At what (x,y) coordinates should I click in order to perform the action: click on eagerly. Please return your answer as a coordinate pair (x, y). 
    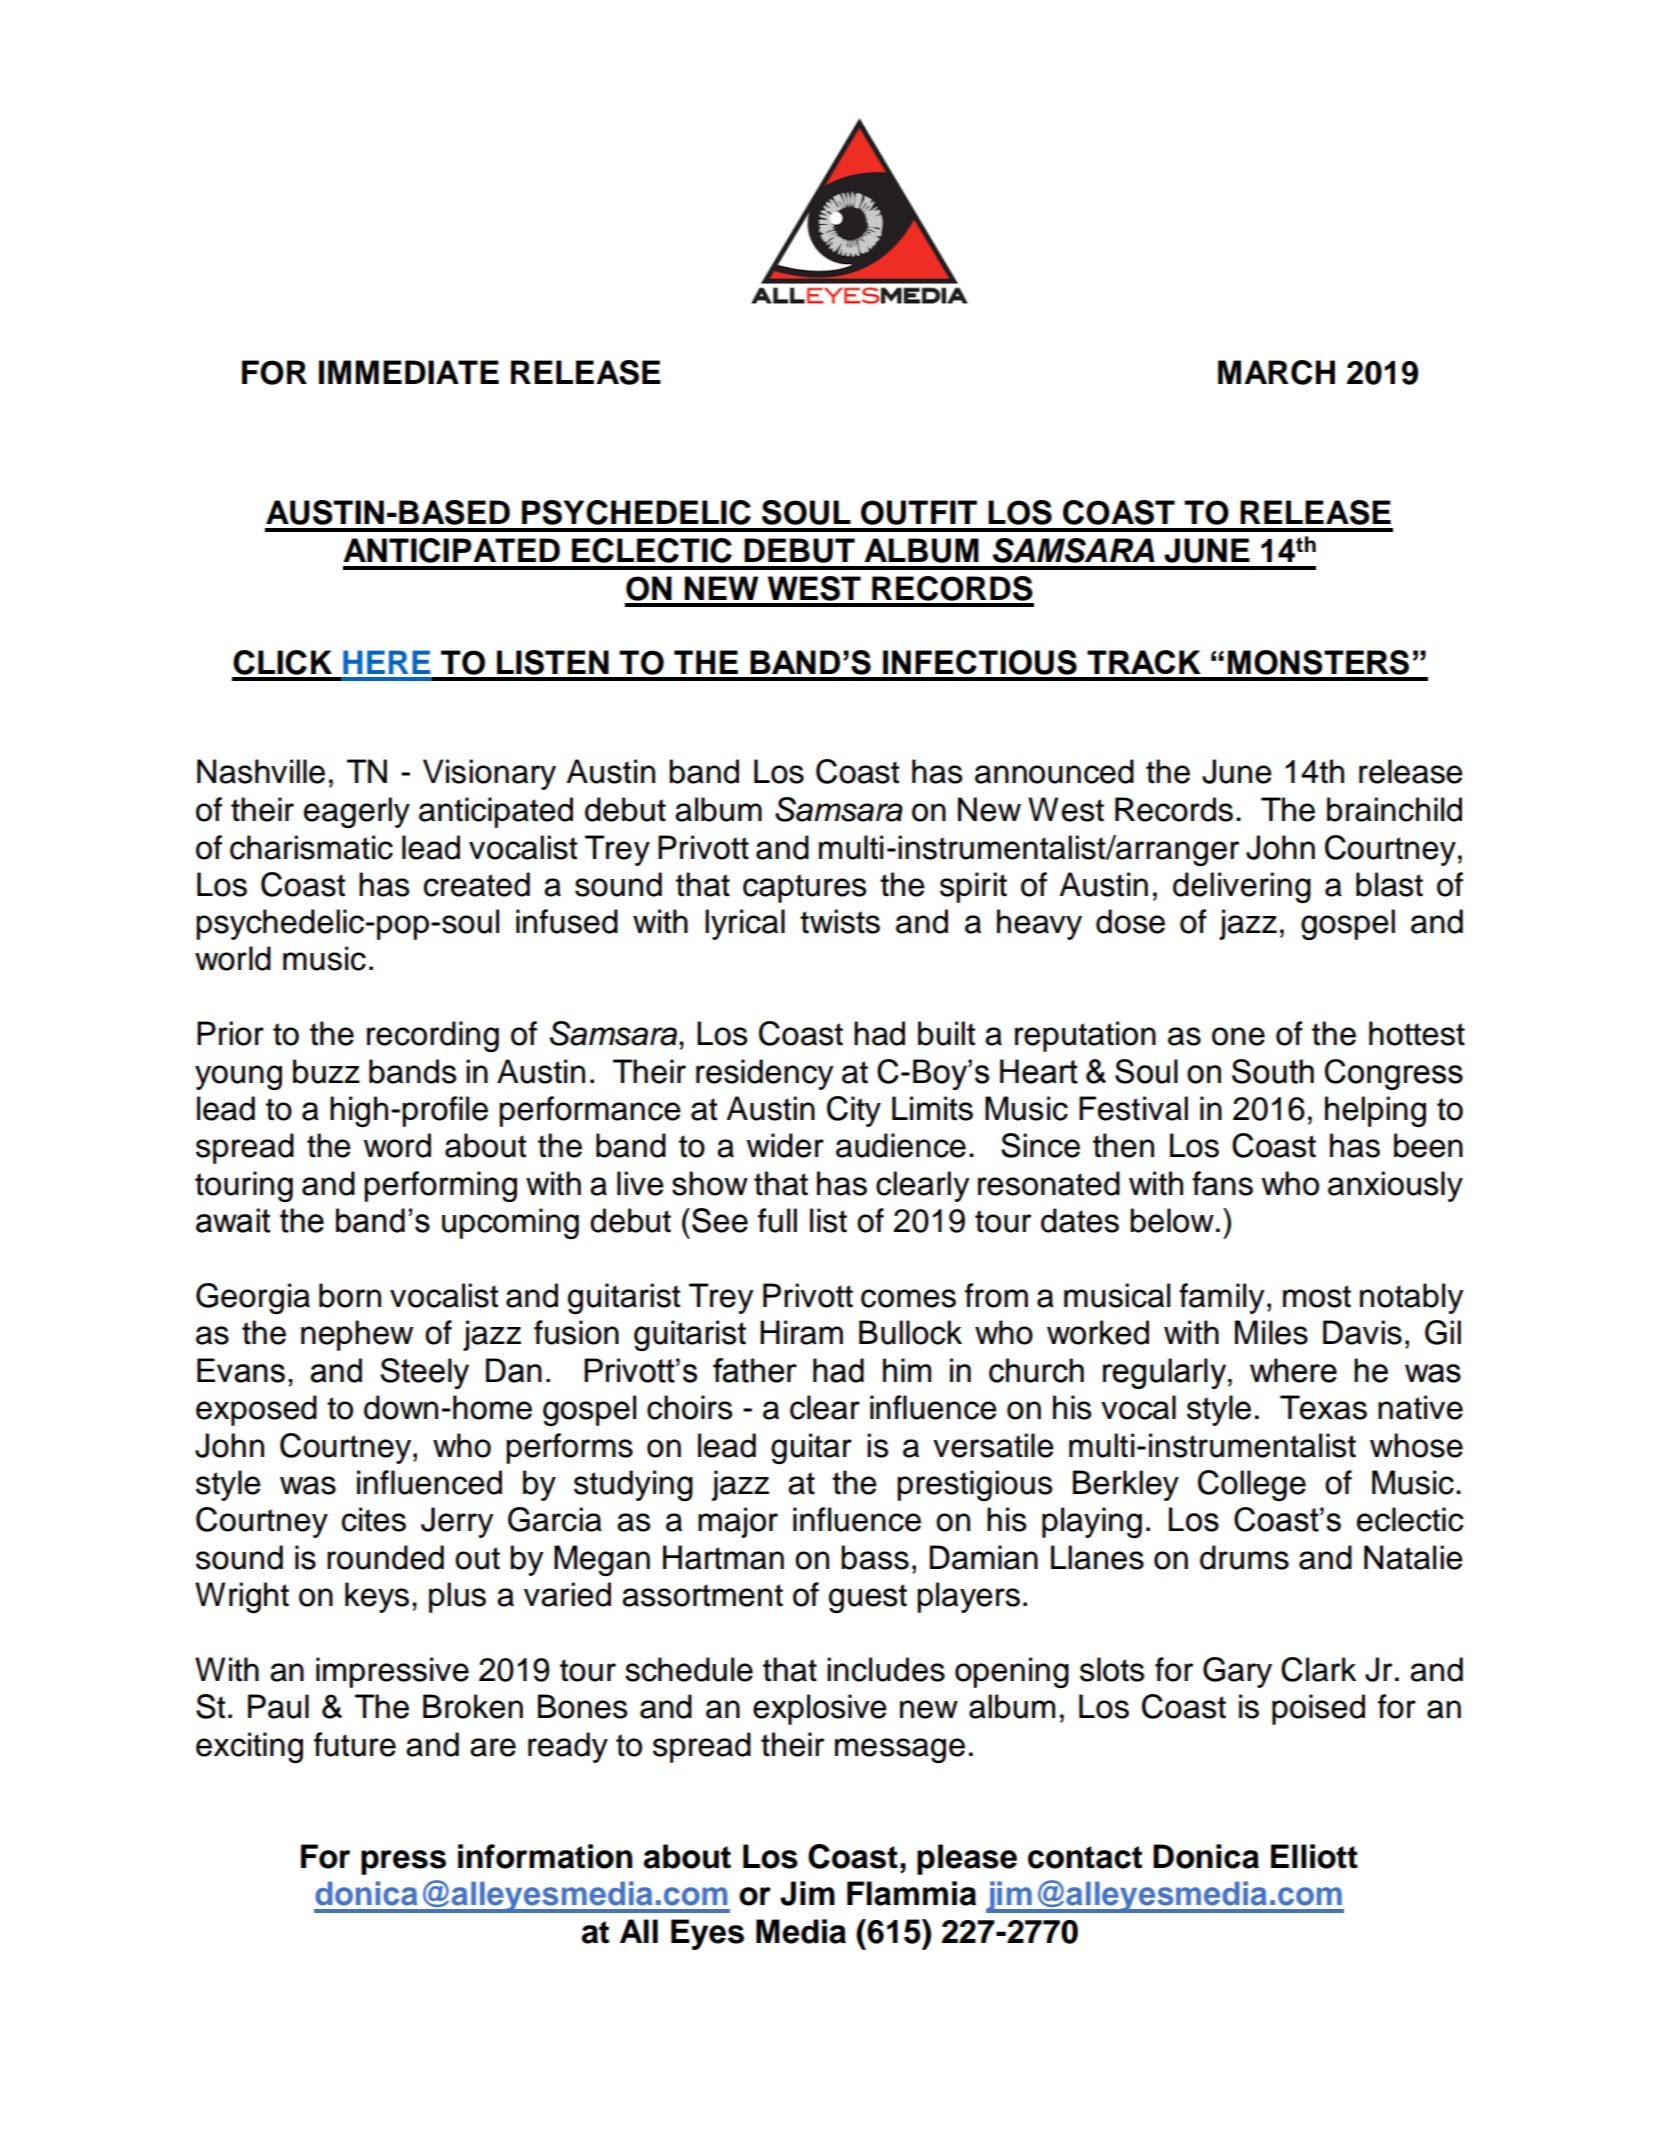
    Looking at the image, I should click on (357, 812).
